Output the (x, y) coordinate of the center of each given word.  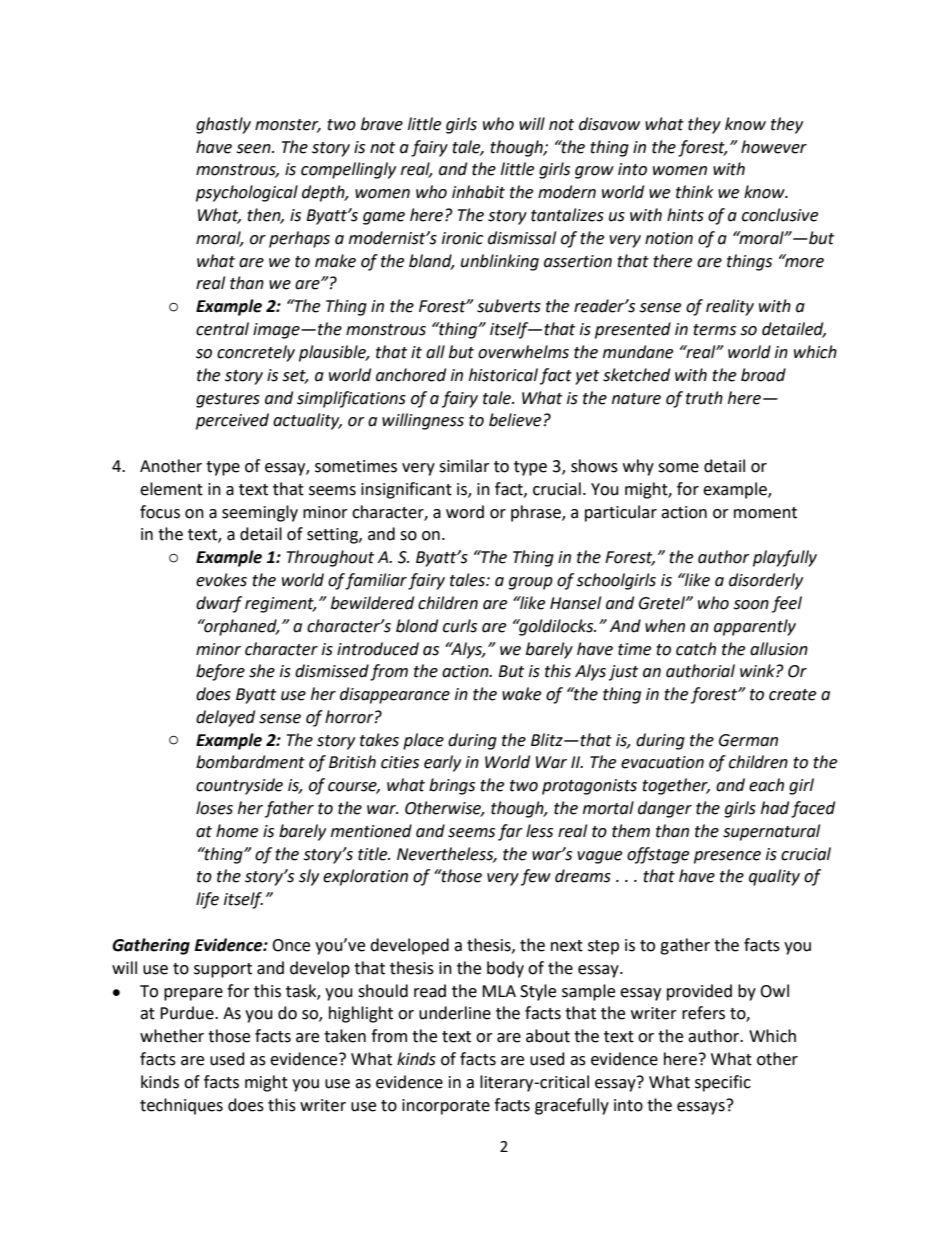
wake (521, 694)
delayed (225, 718)
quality (774, 877)
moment (765, 513)
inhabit (478, 192)
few (536, 877)
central (222, 329)
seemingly (260, 513)
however (774, 147)
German (748, 740)
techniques (181, 1106)
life (207, 900)
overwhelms (523, 352)
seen (254, 149)
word (465, 512)
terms (714, 330)
